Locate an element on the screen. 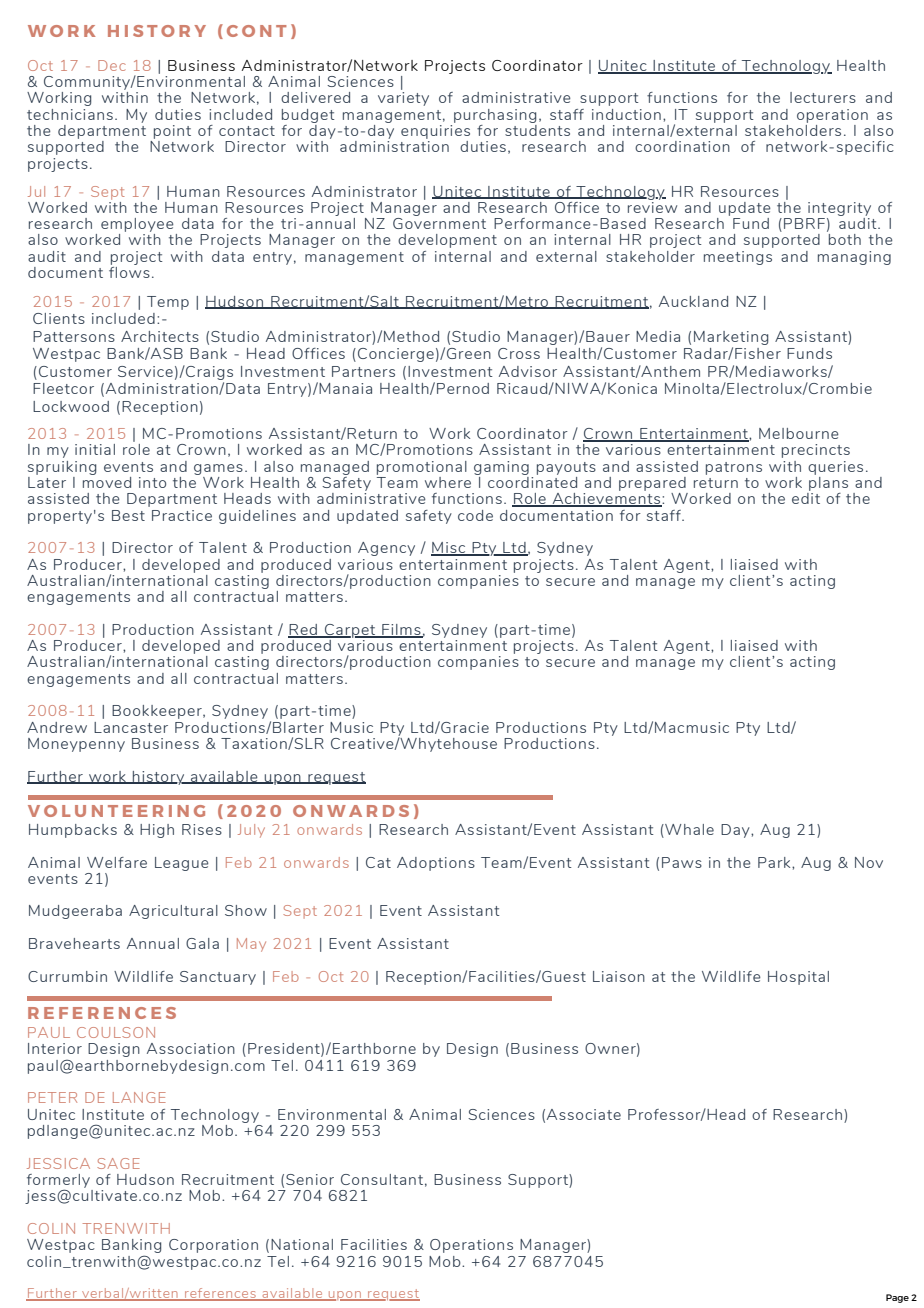 This screenshot has height=1308, width=924. purchasing is located at coordinates (495, 116).
